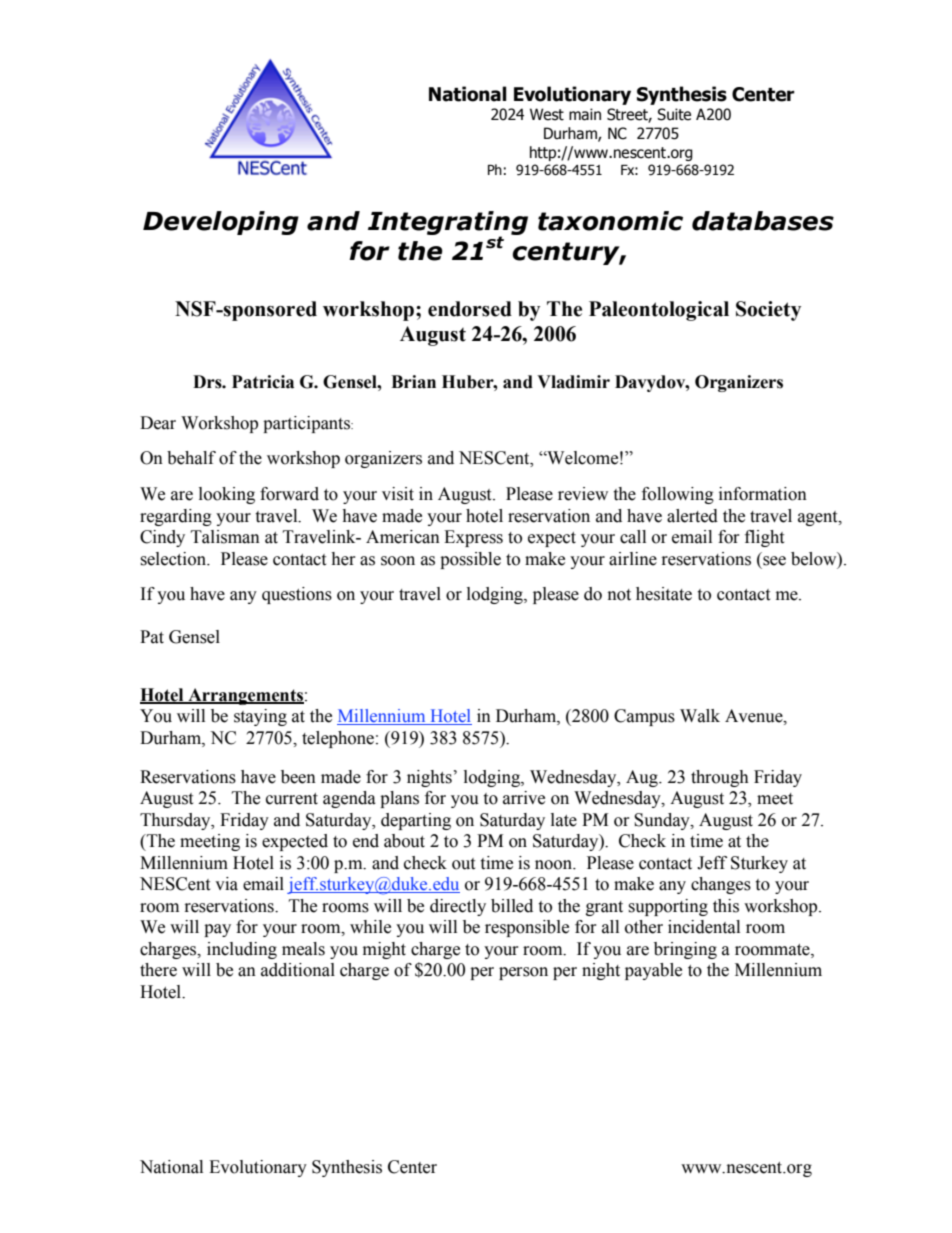 Image resolution: width=952 pixels, height=1233 pixels. I want to click on incidental, so click(704, 927).
